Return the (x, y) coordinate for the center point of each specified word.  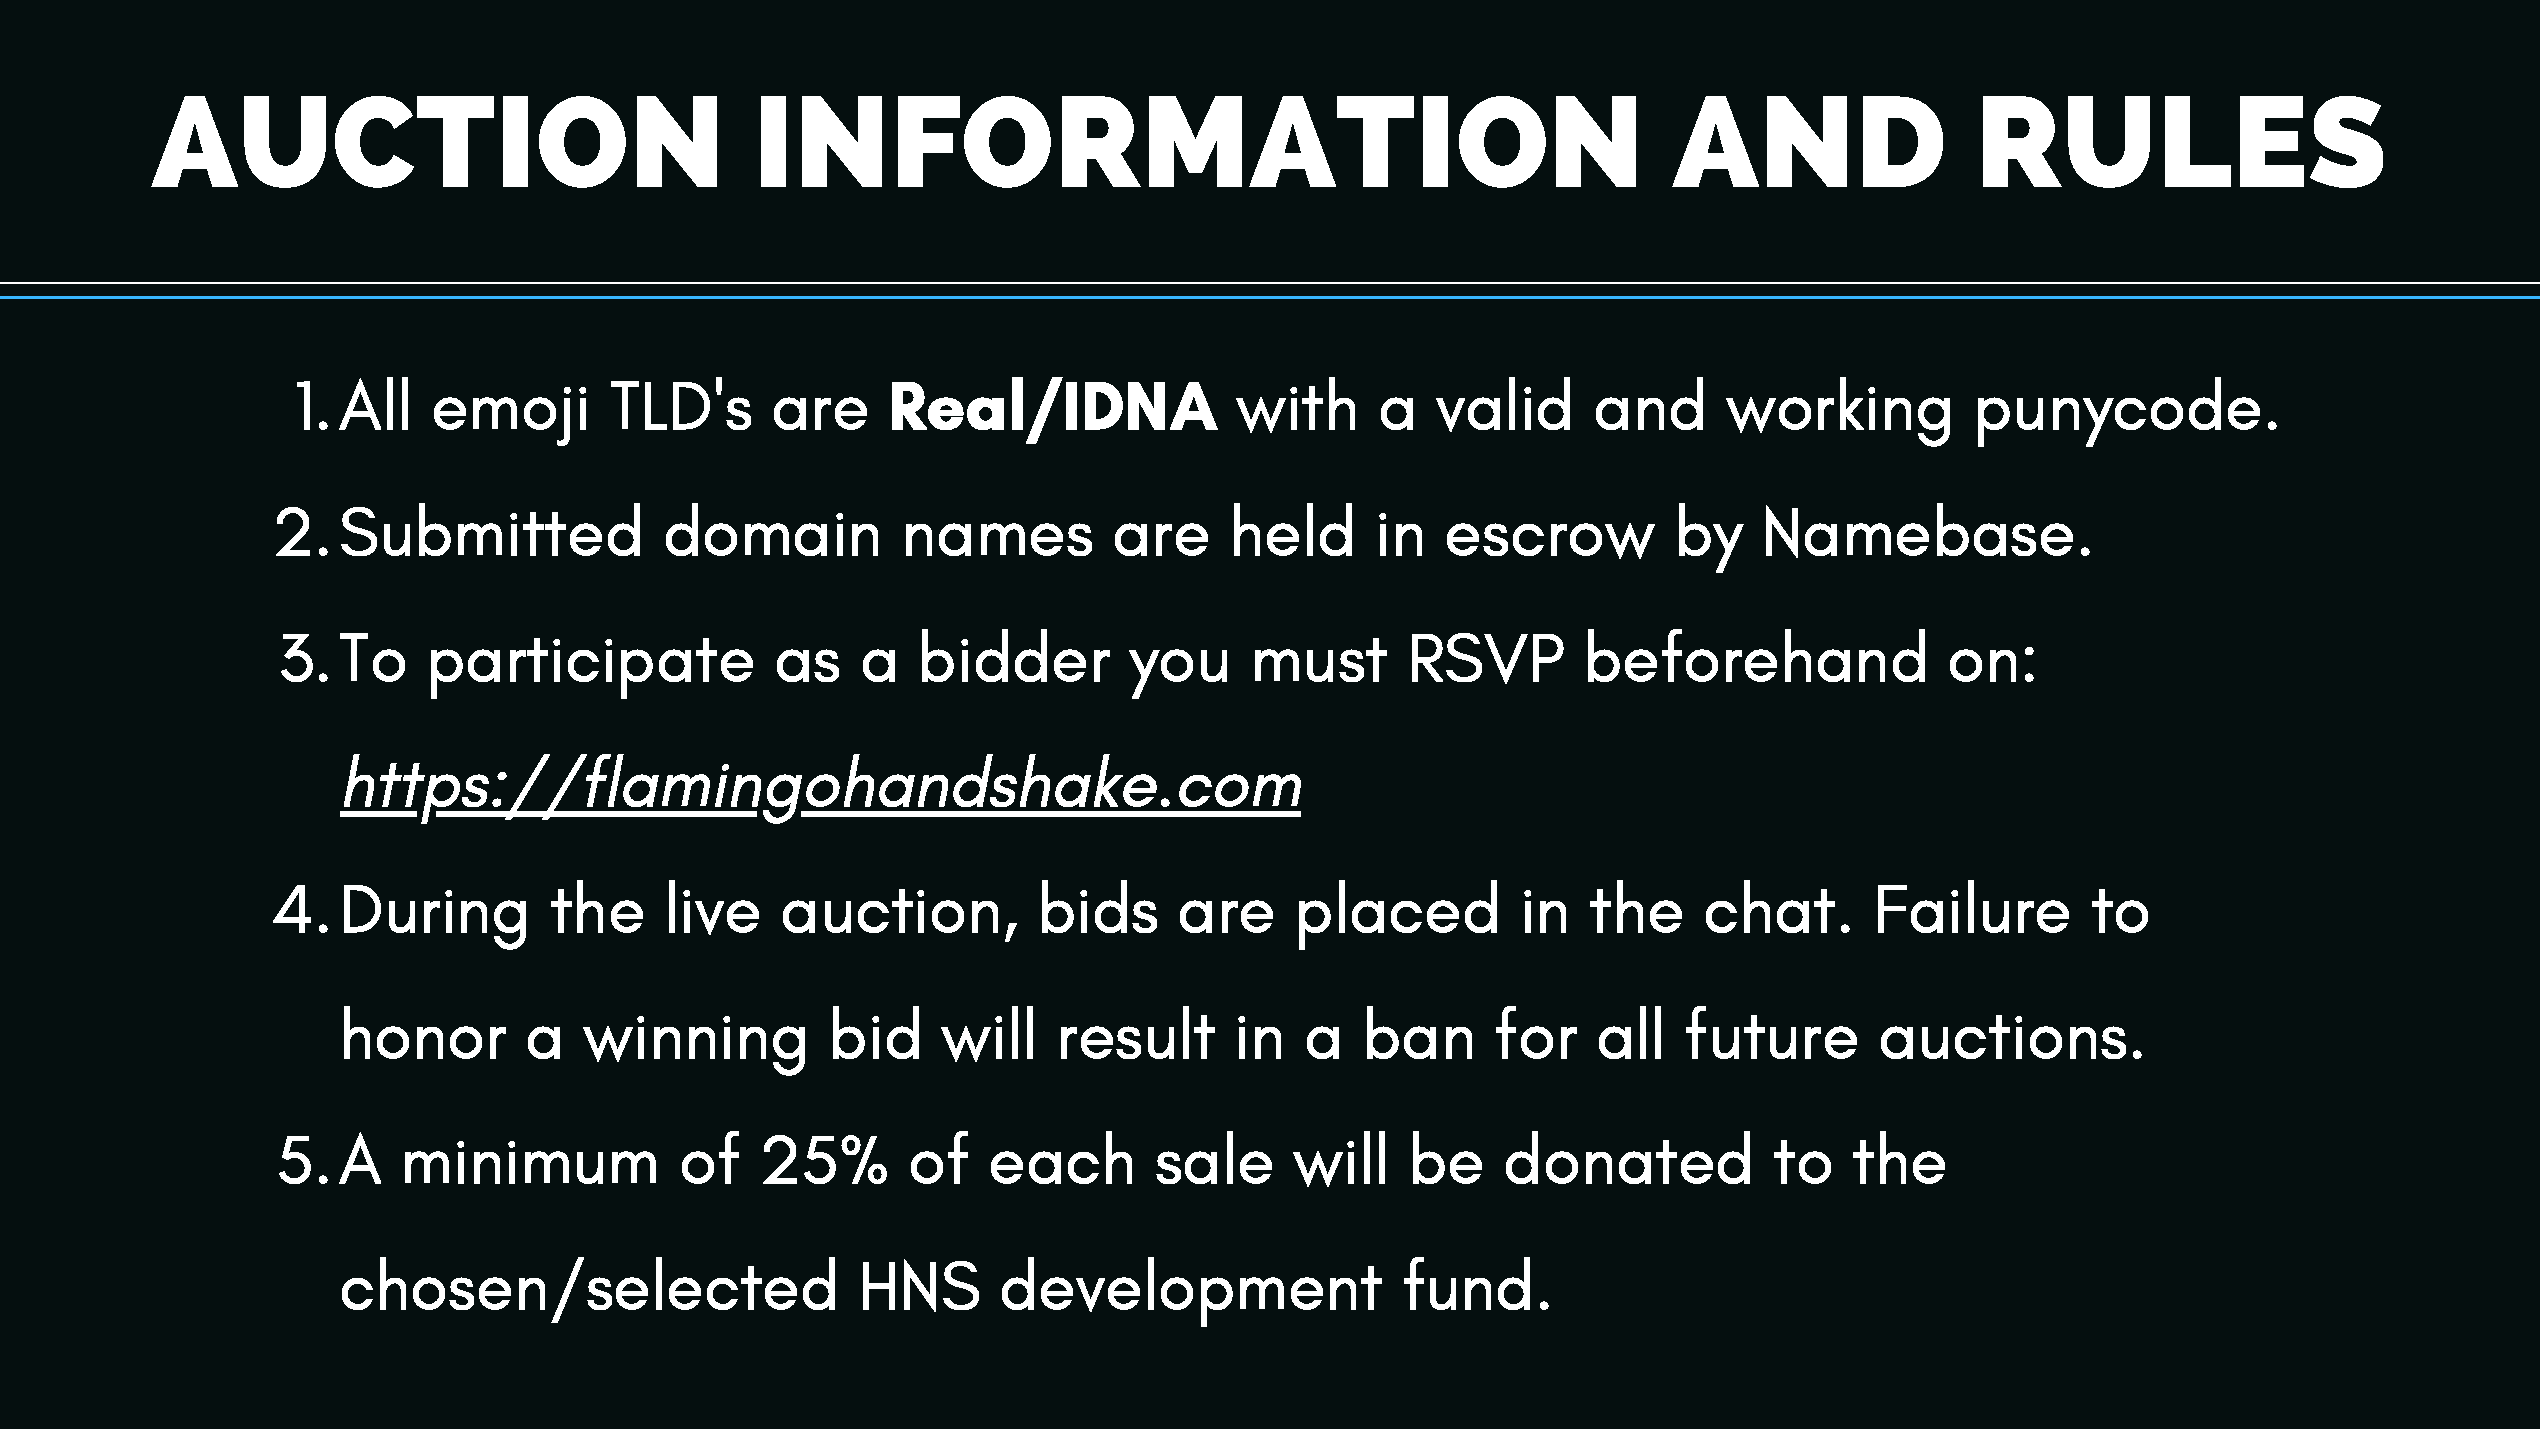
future (1771, 1032)
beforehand (1756, 655)
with (1295, 405)
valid (1503, 404)
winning (694, 1046)
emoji (510, 416)
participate (592, 668)
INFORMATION (1198, 142)
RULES (2183, 142)
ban (1419, 1032)
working (1838, 412)
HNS (921, 1285)
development (1192, 1292)
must (1321, 660)
